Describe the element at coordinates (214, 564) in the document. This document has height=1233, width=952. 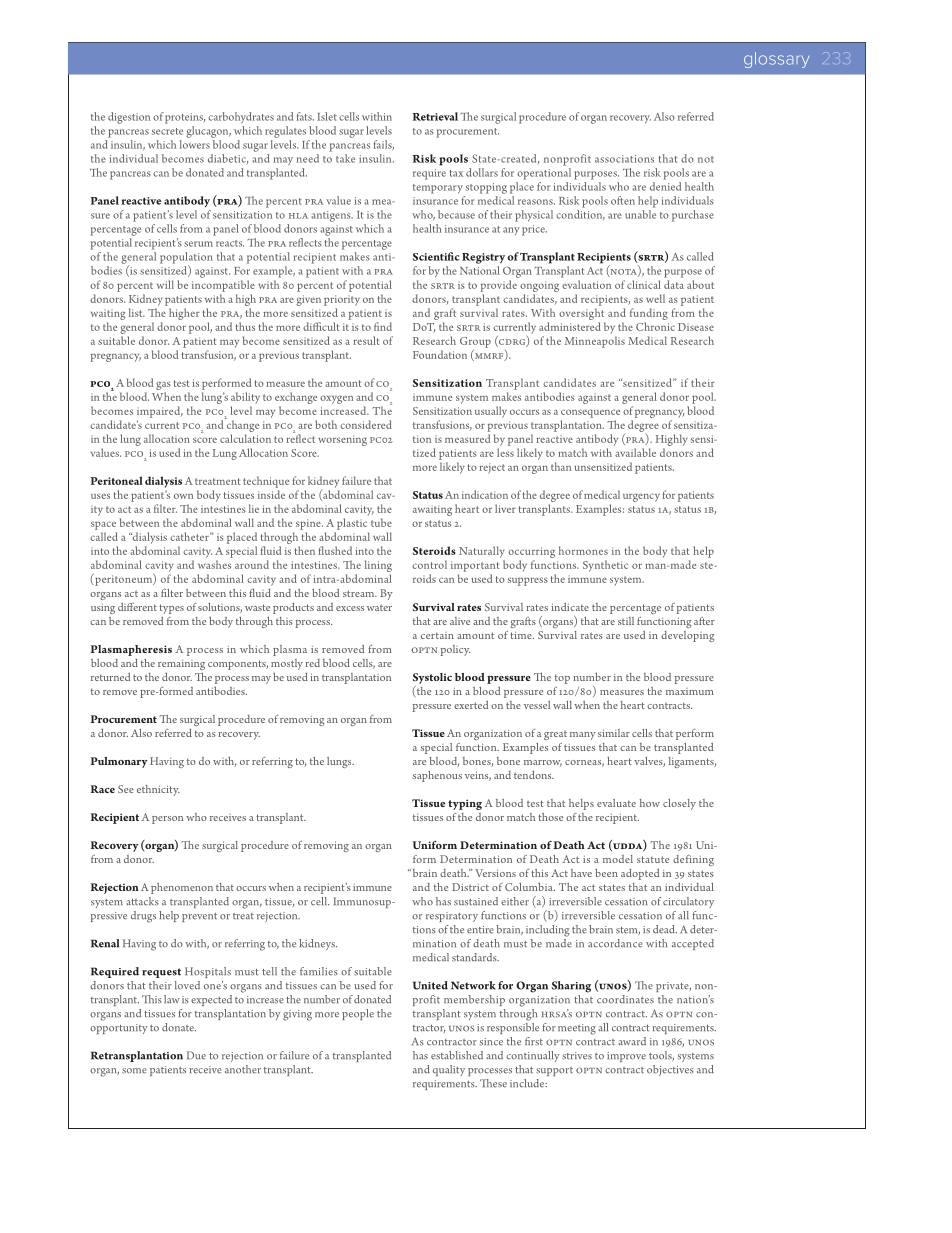
I see `washes` at that location.
